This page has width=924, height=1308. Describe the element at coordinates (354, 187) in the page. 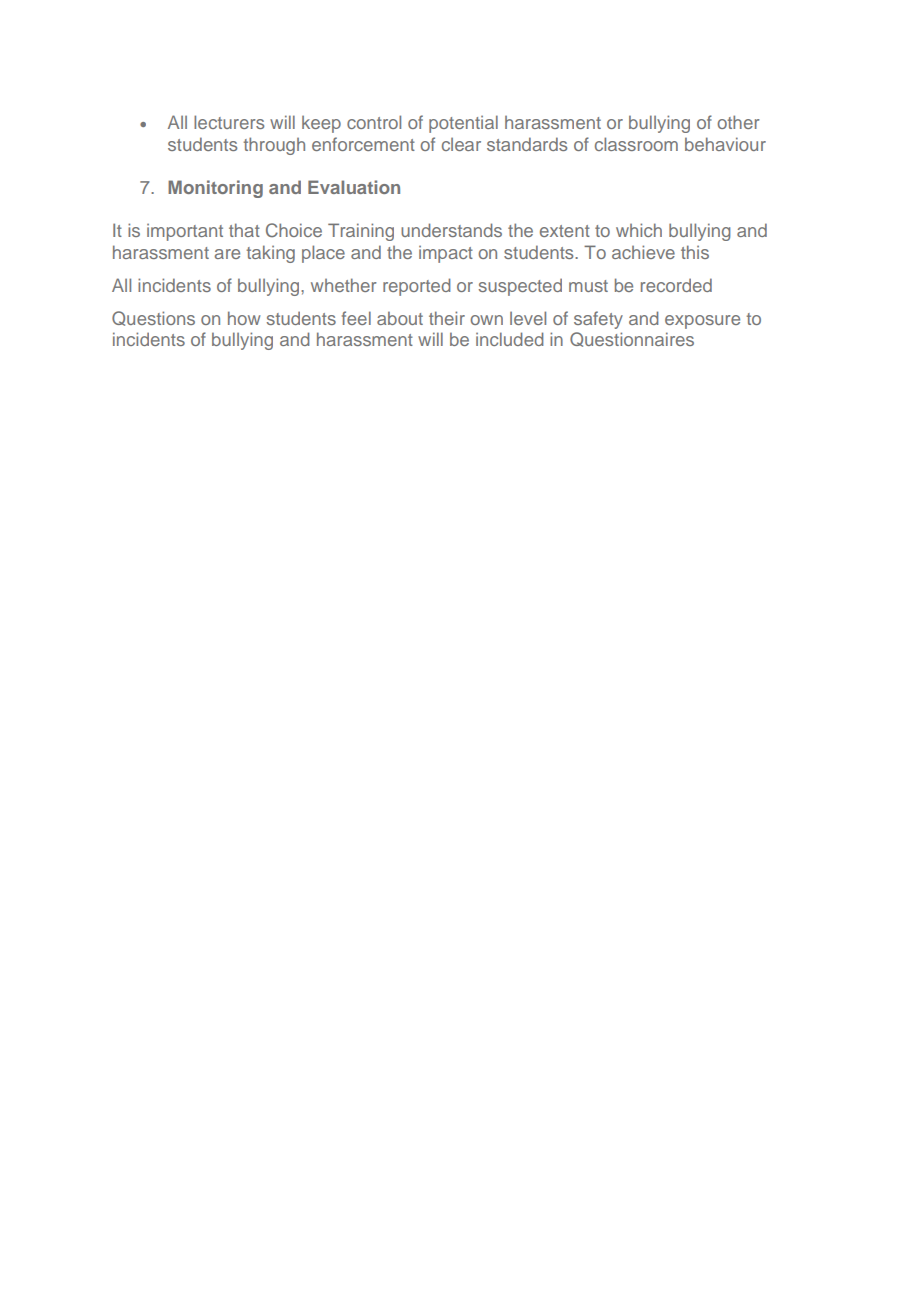

I see `Evaluation` at that location.
